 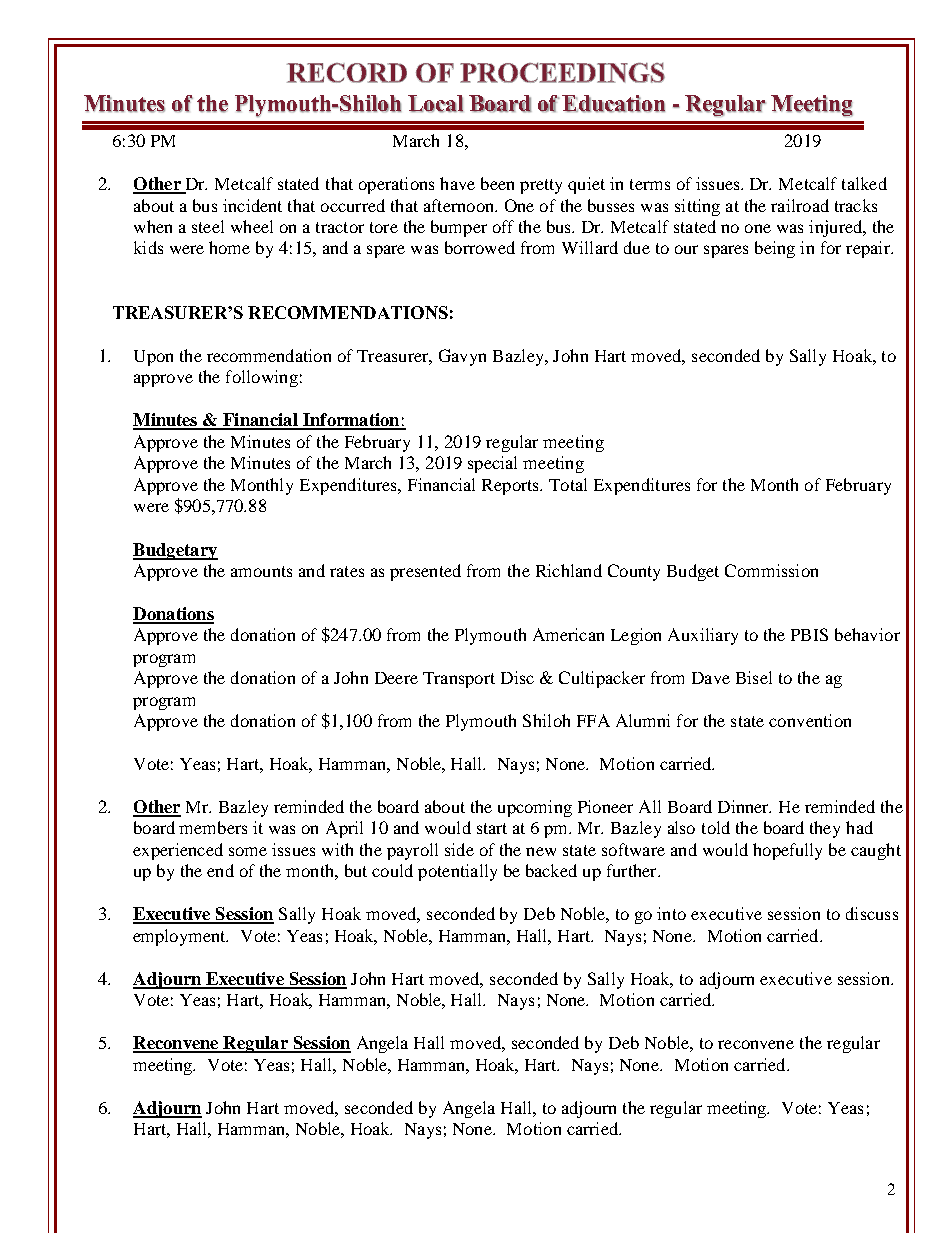 What do you see at coordinates (396, 678) in the screenshot?
I see `Deere` at bounding box center [396, 678].
